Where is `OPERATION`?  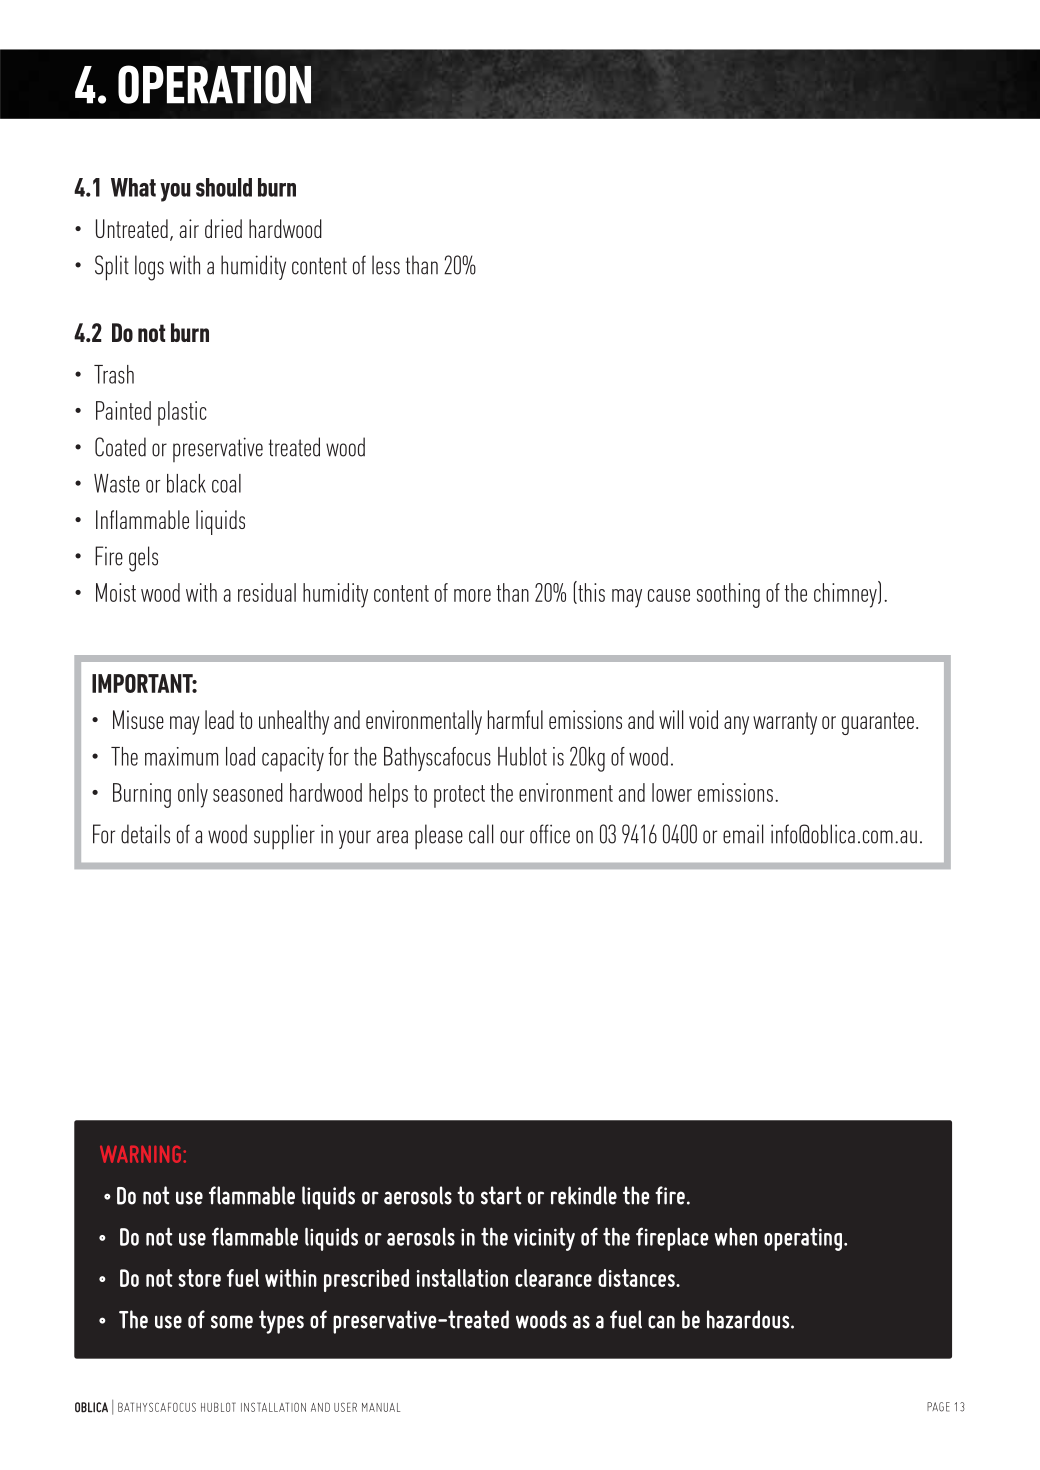 OPERATION is located at coordinates (214, 84).
